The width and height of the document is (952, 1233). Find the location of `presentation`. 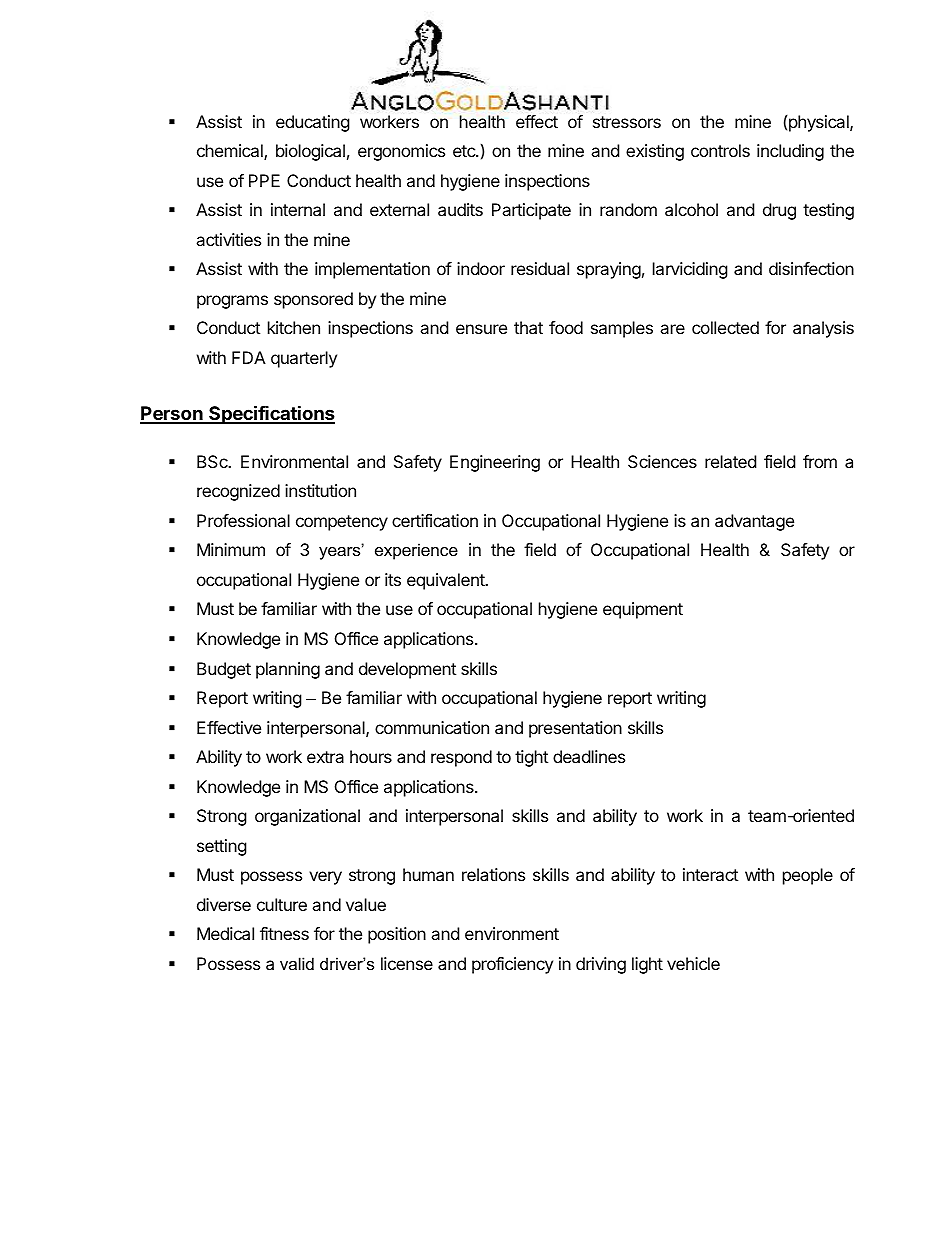

presentation is located at coordinates (575, 729).
